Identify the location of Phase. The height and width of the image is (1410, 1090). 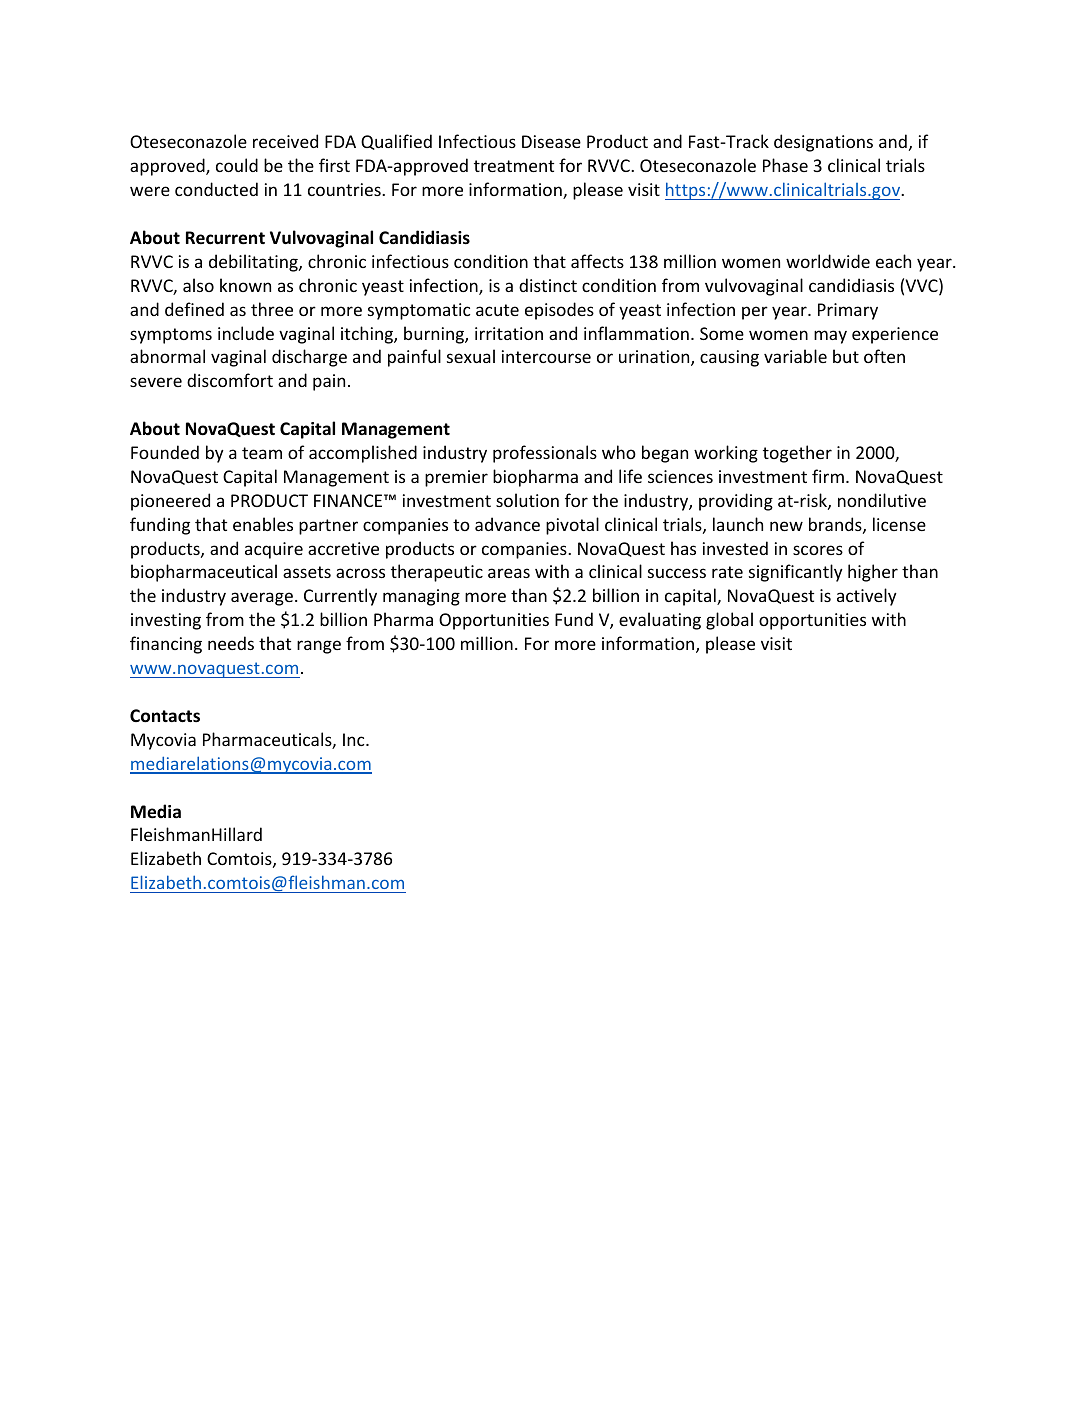
(785, 165).
